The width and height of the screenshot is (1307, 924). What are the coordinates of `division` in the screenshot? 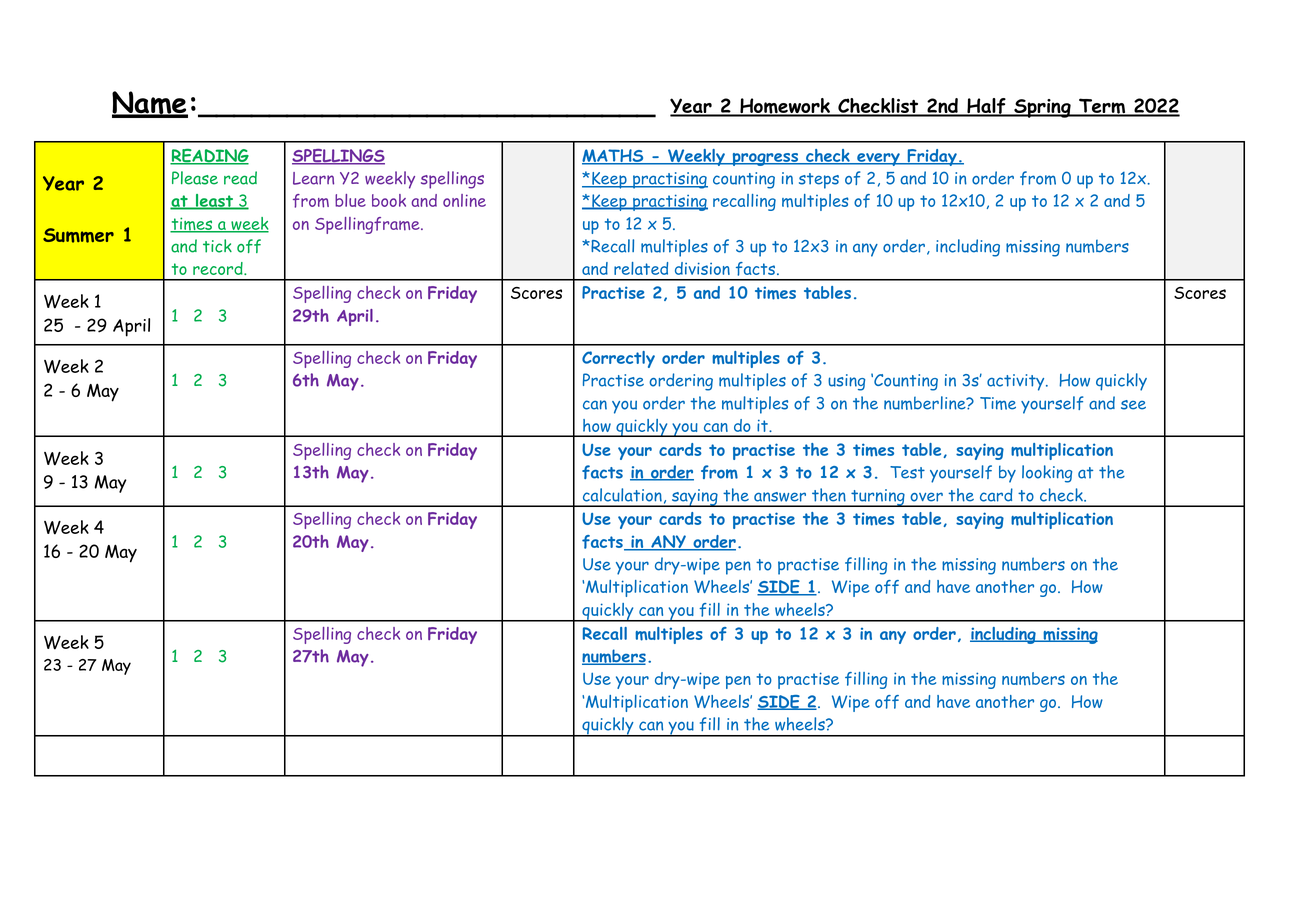 It's located at (702, 268).
